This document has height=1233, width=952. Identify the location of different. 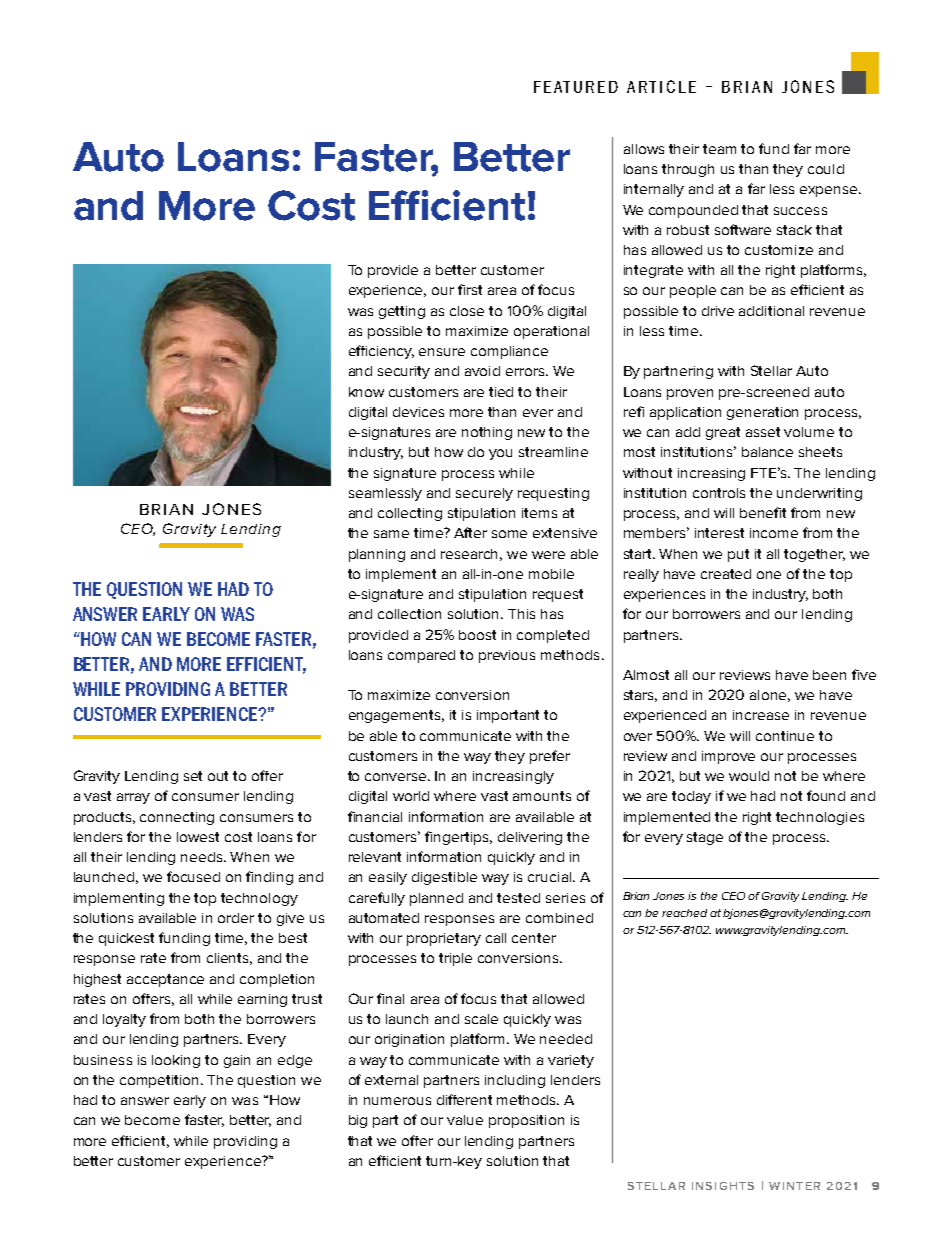
(464, 1099).
